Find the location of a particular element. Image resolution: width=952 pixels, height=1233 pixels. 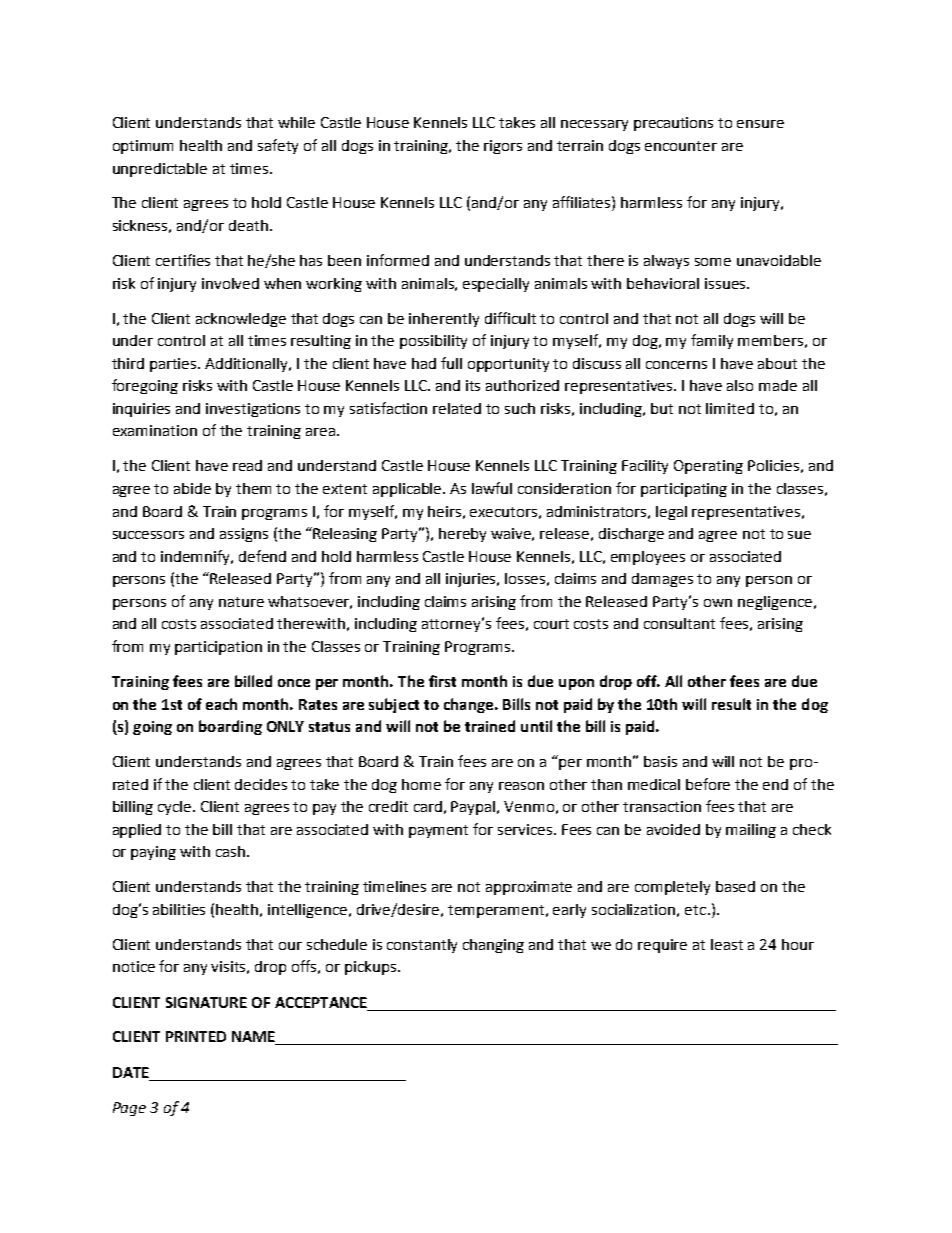

PRINTED is located at coordinates (196, 1036).
